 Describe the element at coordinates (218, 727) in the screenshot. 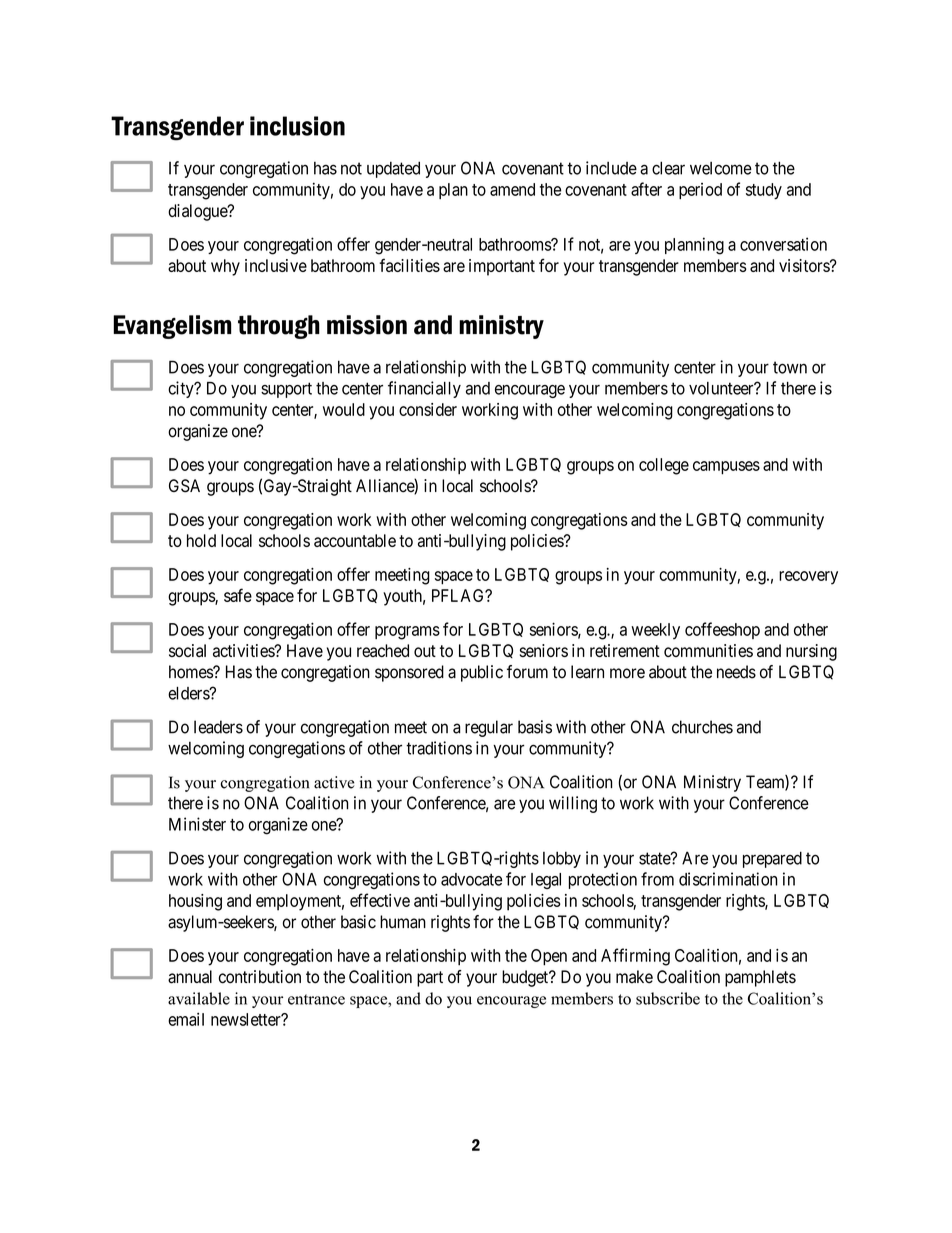

I see `leaders` at that location.
